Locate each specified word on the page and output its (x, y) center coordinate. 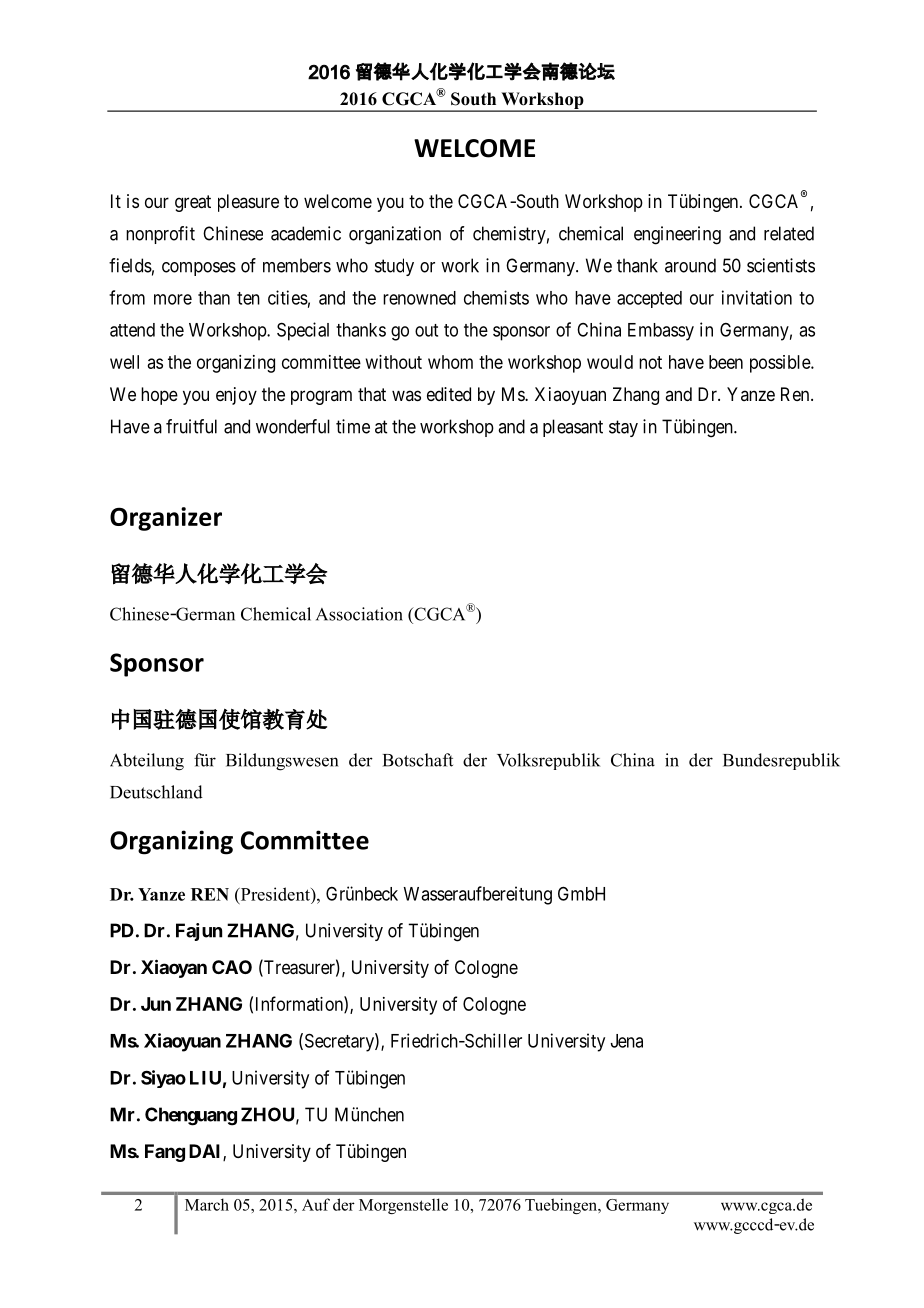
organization (395, 235)
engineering (677, 235)
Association (359, 614)
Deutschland (156, 792)
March (207, 1204)
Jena (627, 1041)
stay (623, 428)
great (193, 203)
